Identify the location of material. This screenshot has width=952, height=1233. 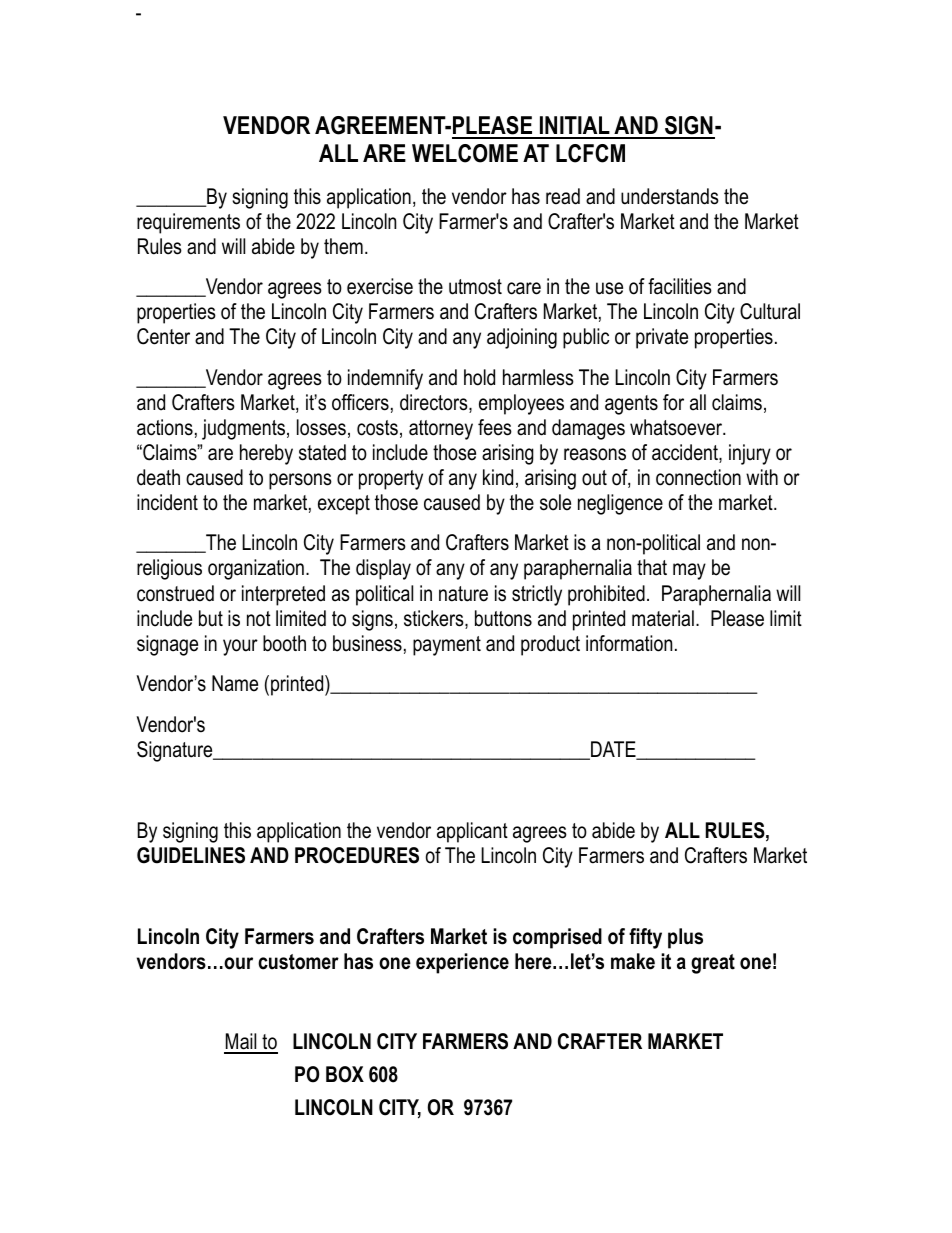
(663, 618).
